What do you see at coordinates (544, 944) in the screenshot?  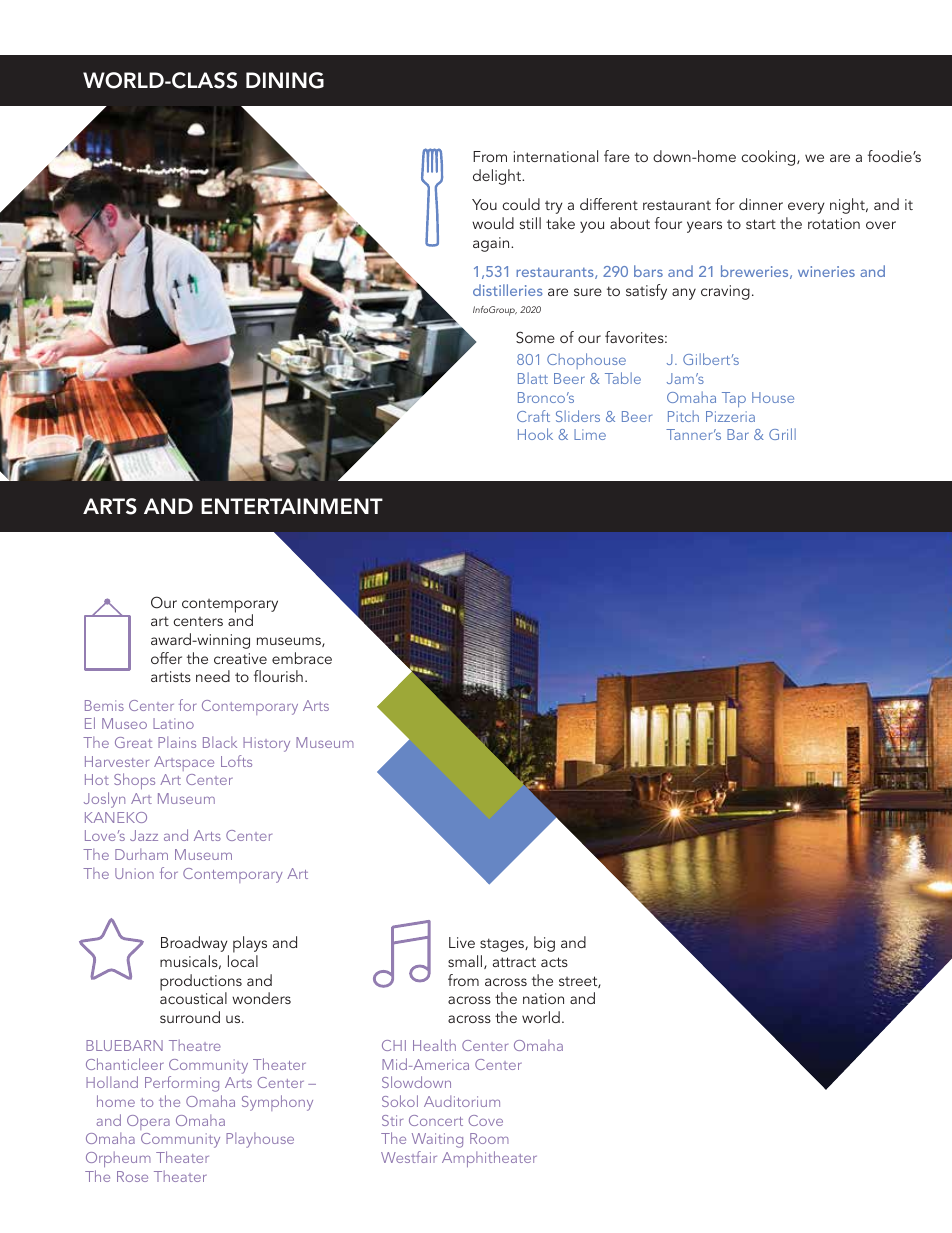 I see `big` at bounding box center [544, 944].
